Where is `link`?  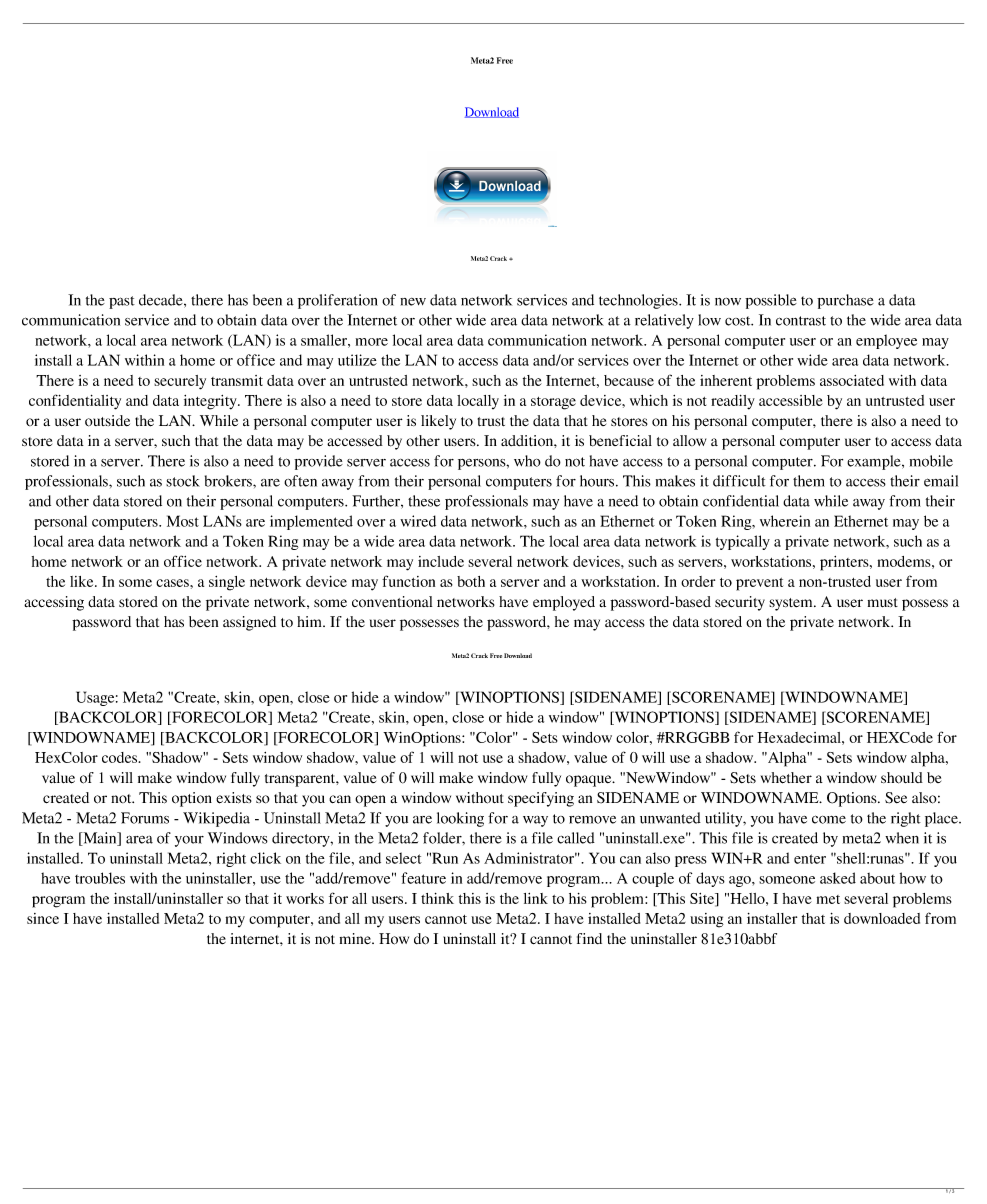
link is located at coordinates (536, 898).
